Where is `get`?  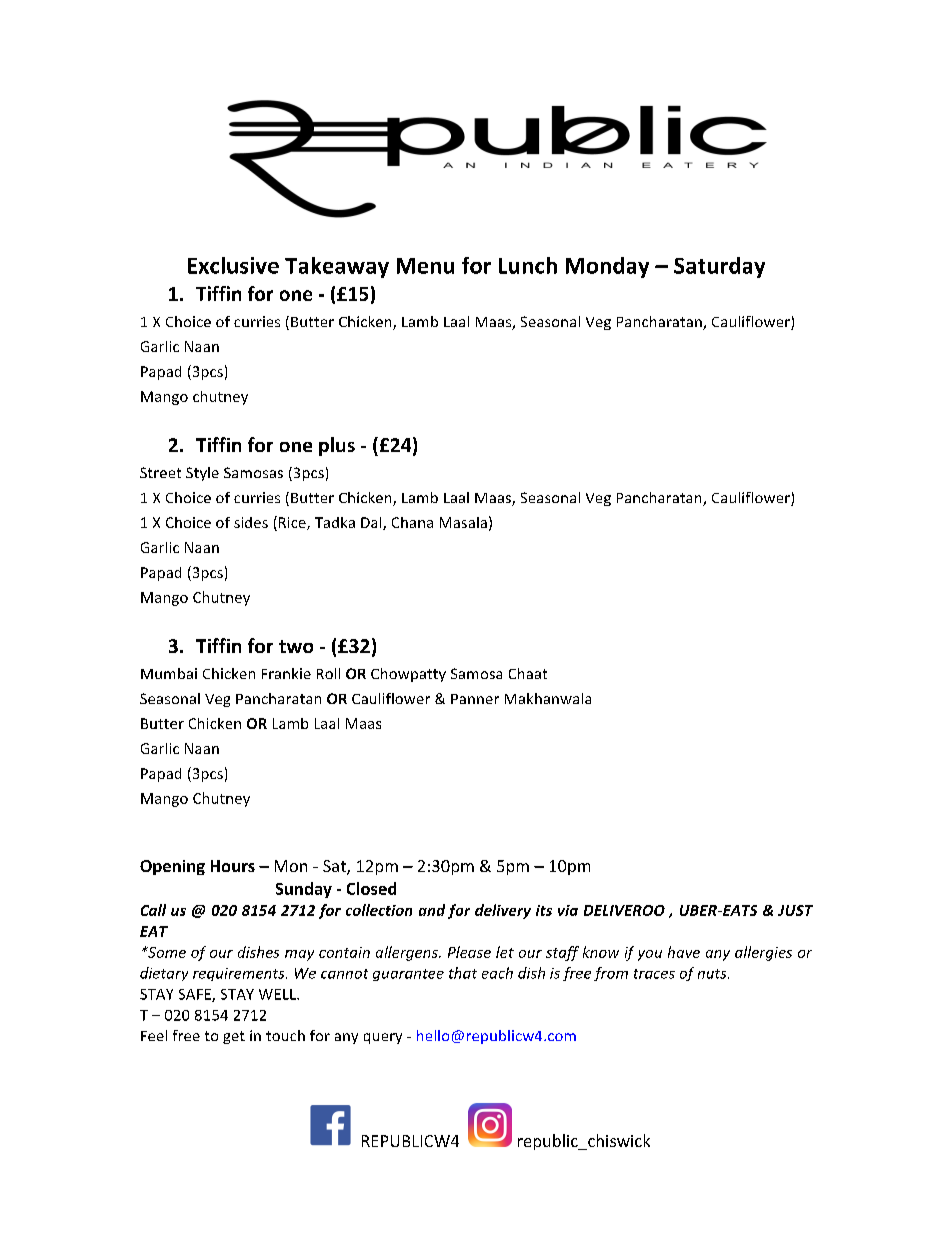 get is located at coordinates (234, 1037).
